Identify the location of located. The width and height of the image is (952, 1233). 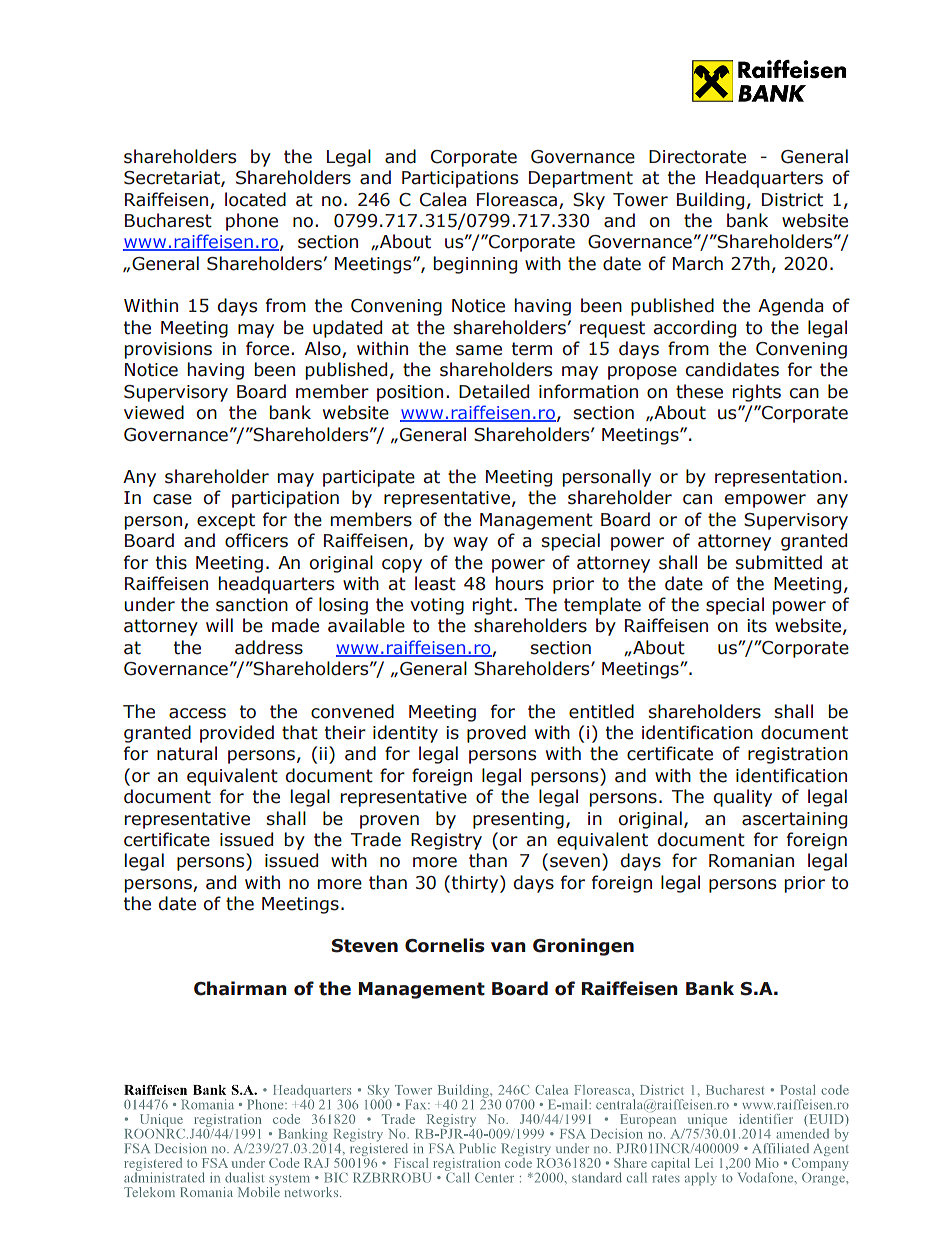
(255, 199).
